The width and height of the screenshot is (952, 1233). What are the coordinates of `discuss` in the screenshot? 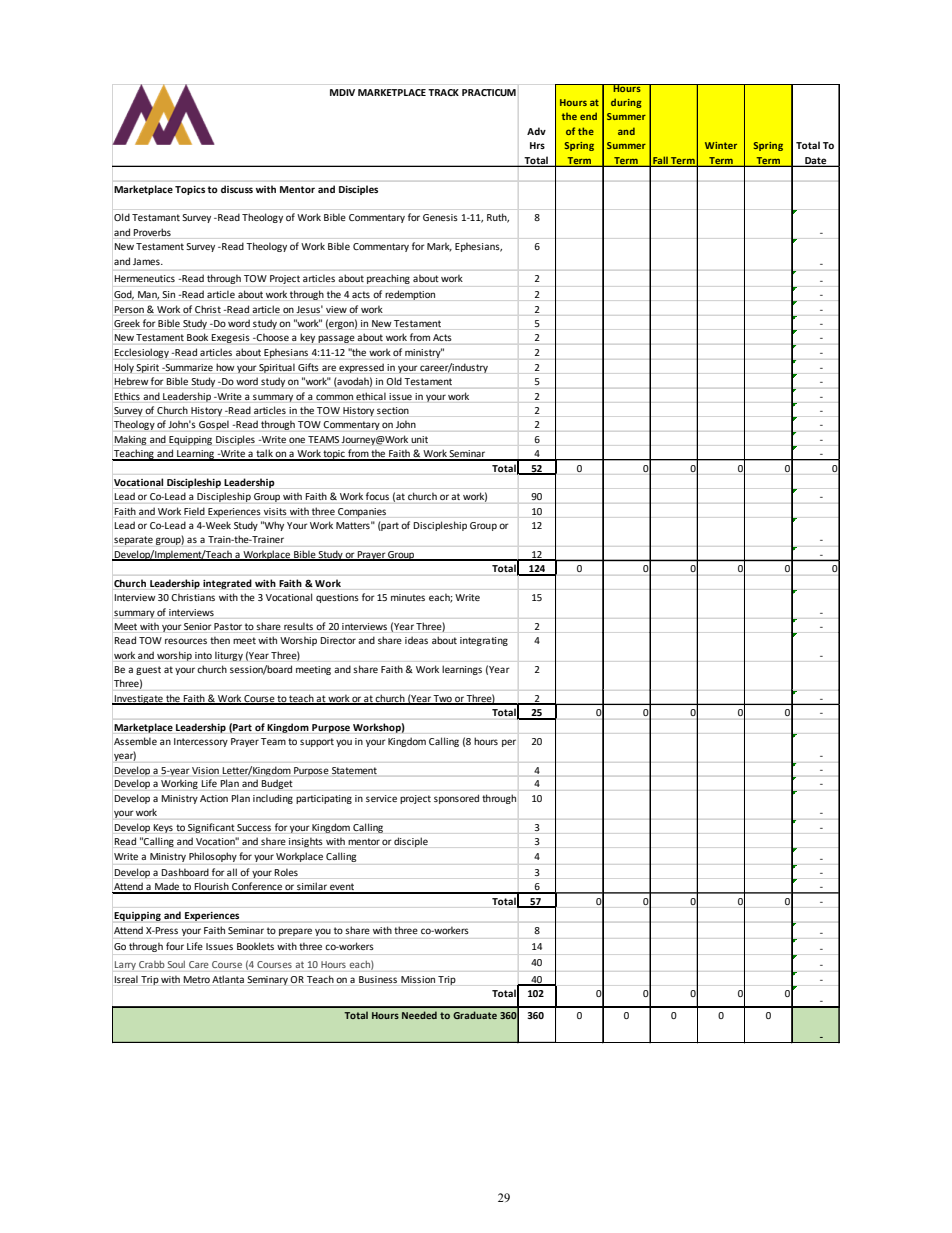 It's located at (237, 189).
